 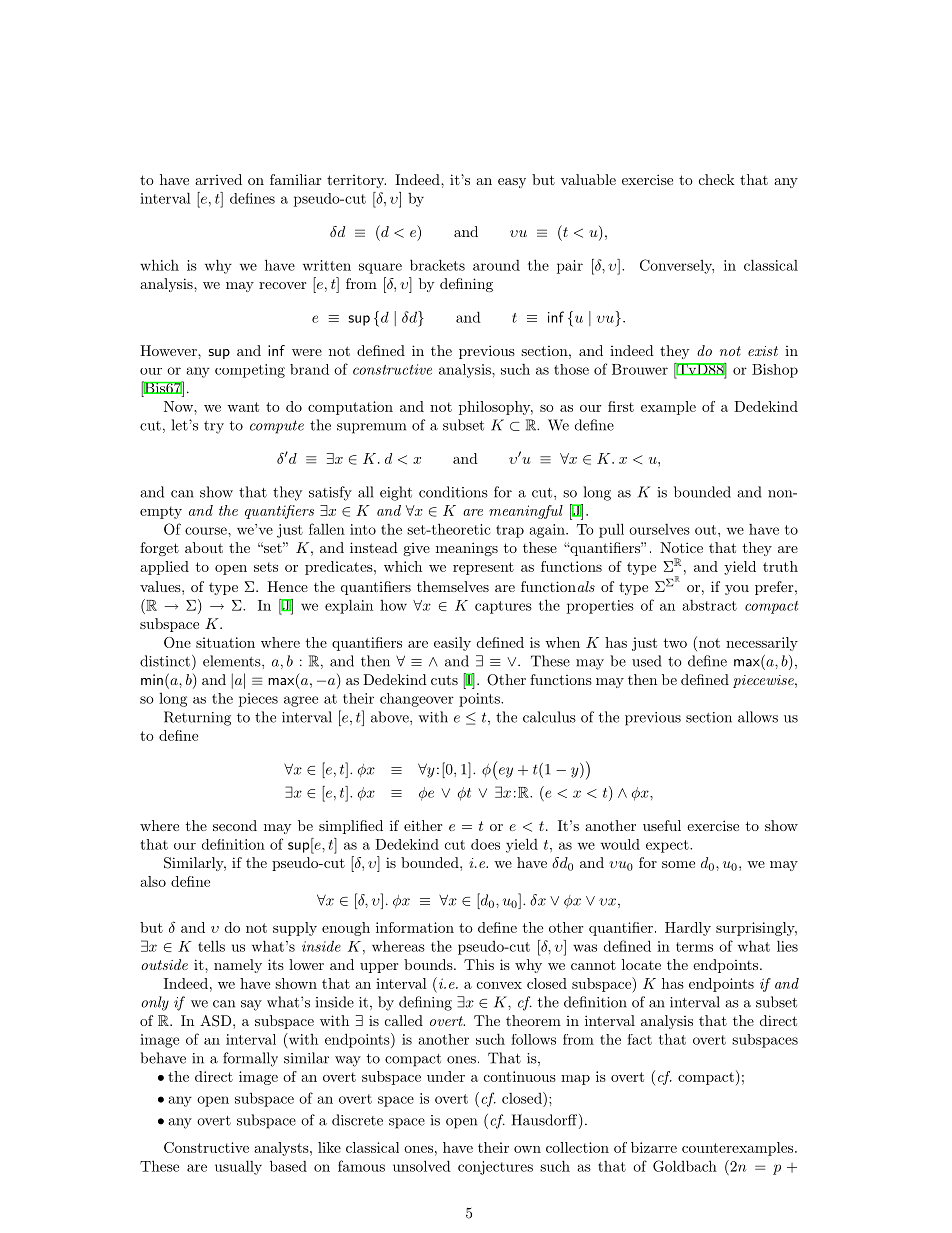 What do you see at coordinates (717, 179) in the screenshot?
I see `check` at bounding box center [717, 179].
